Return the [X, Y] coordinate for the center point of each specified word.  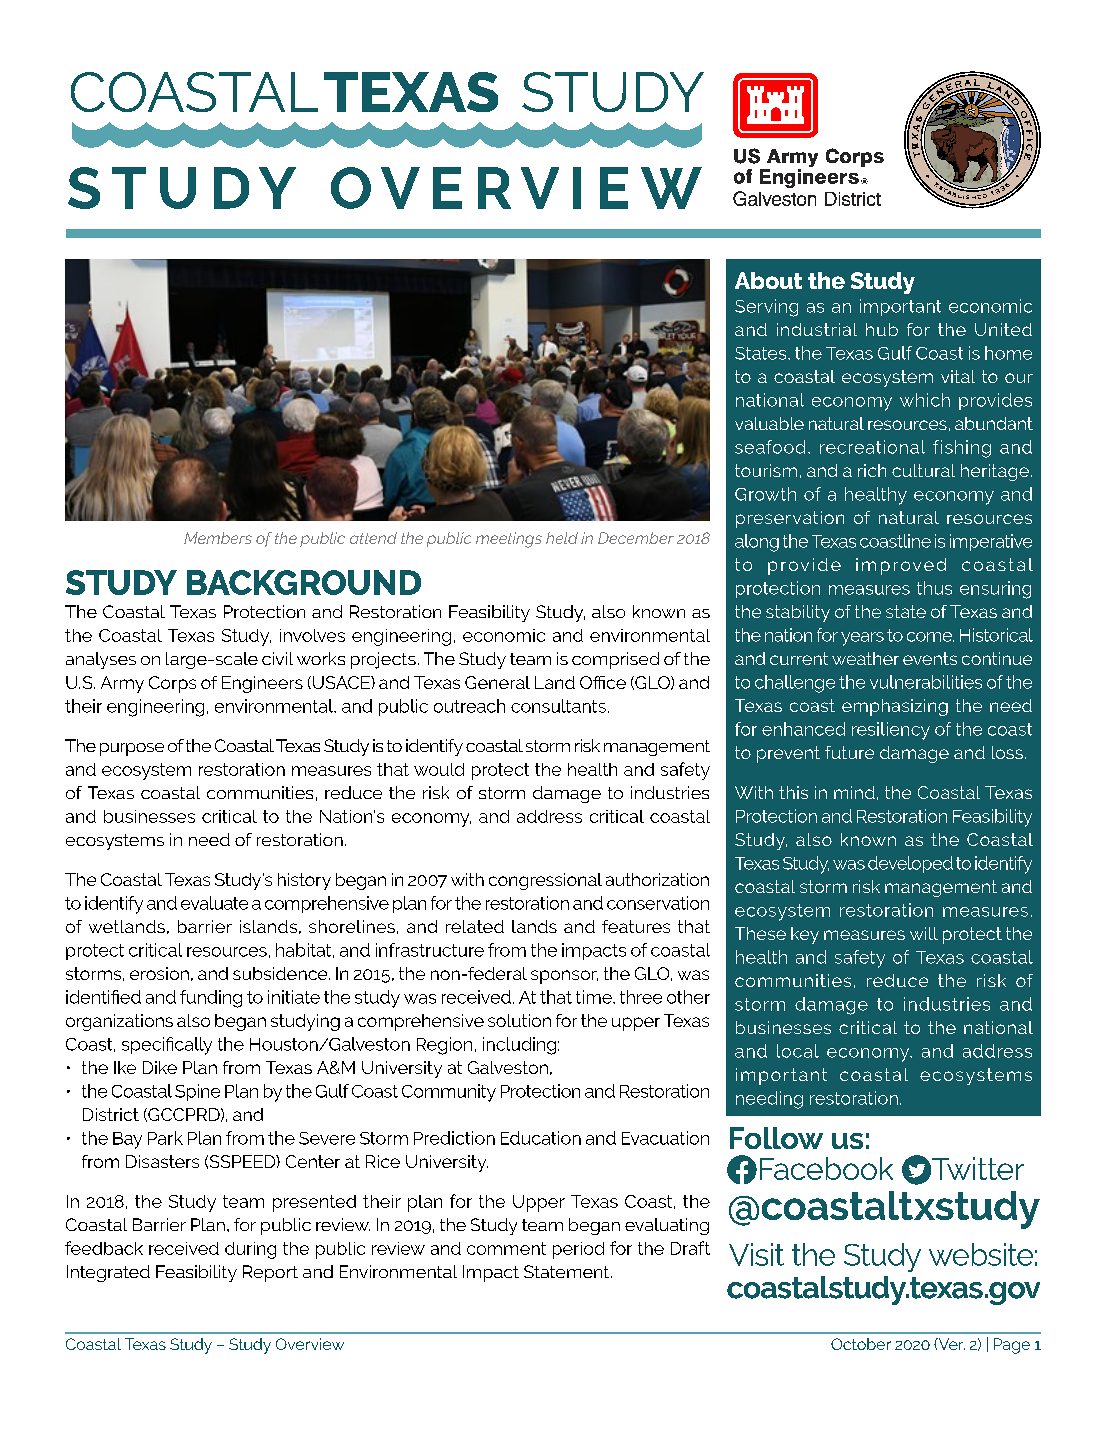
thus [934, 588]
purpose [132, 749]
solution [519, 1020]
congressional [545, 881]
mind [854, 792]
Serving [766, 308]
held [562, 538]
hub [882, 329]
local [798, 1051]
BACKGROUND [304, 582]
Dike [160, 1067]
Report [270, 1273]
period [578, 1250]
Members [218, 538]
